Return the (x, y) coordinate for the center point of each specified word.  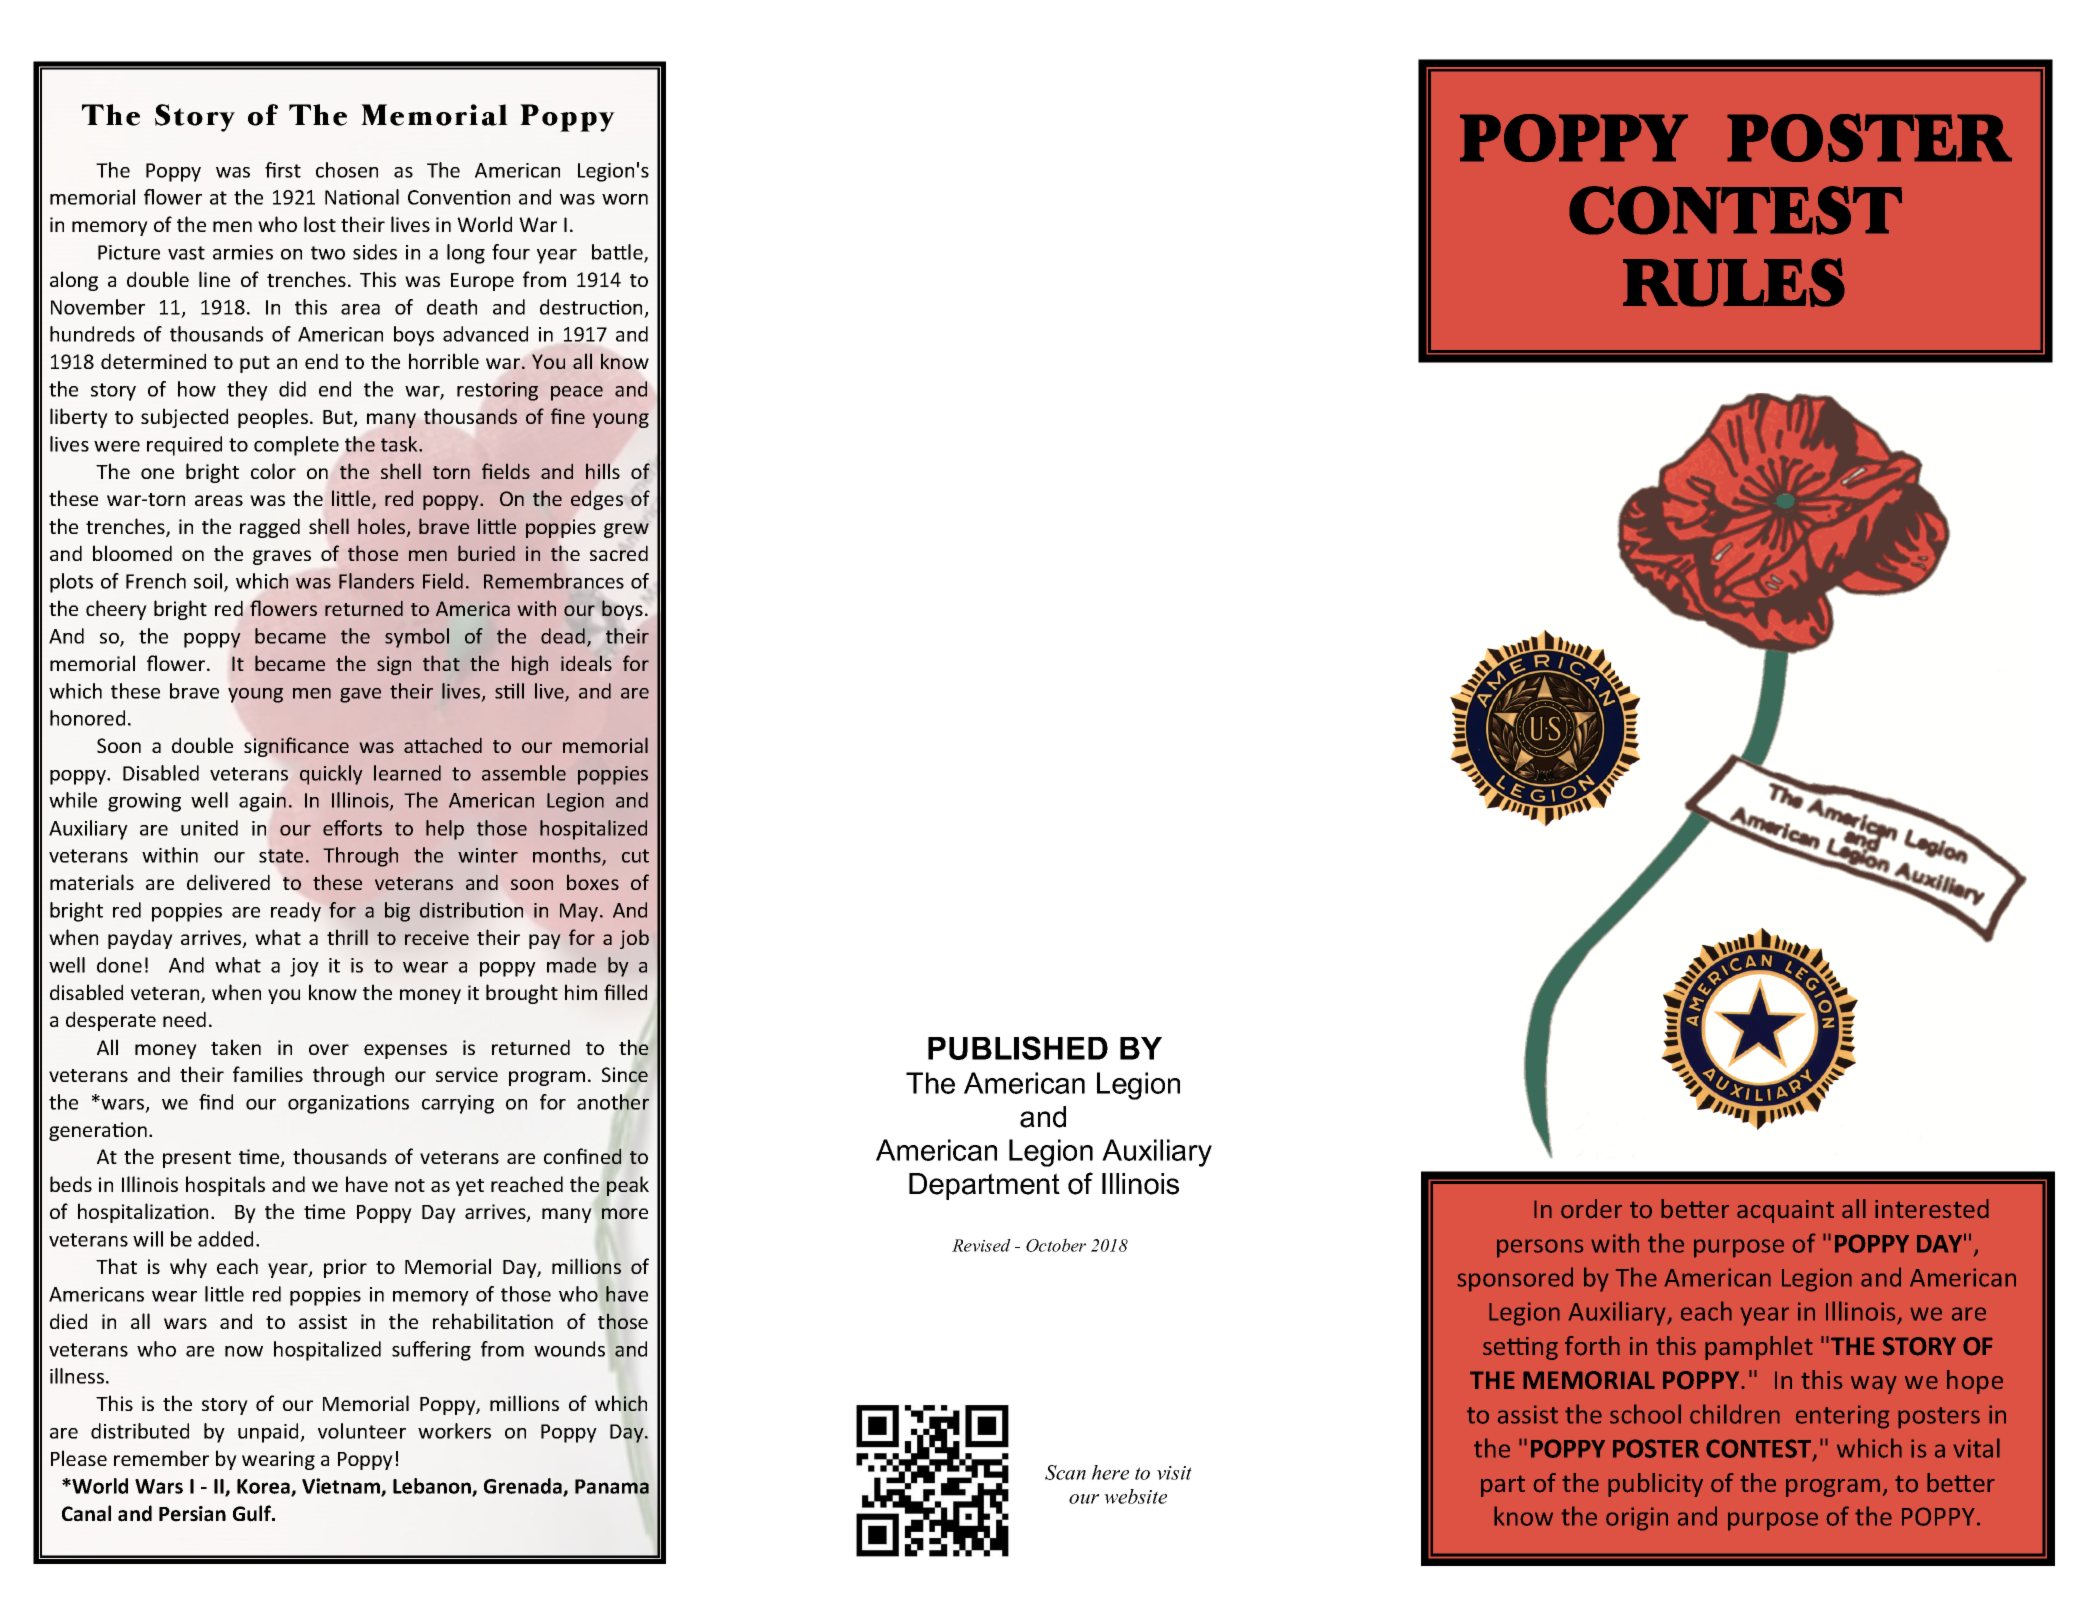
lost (320, 224)
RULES (1734, 282)
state (281, 856)
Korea (264, 1487)
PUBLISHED (1018, 1048)
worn (625, 199)
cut (635, 856)
